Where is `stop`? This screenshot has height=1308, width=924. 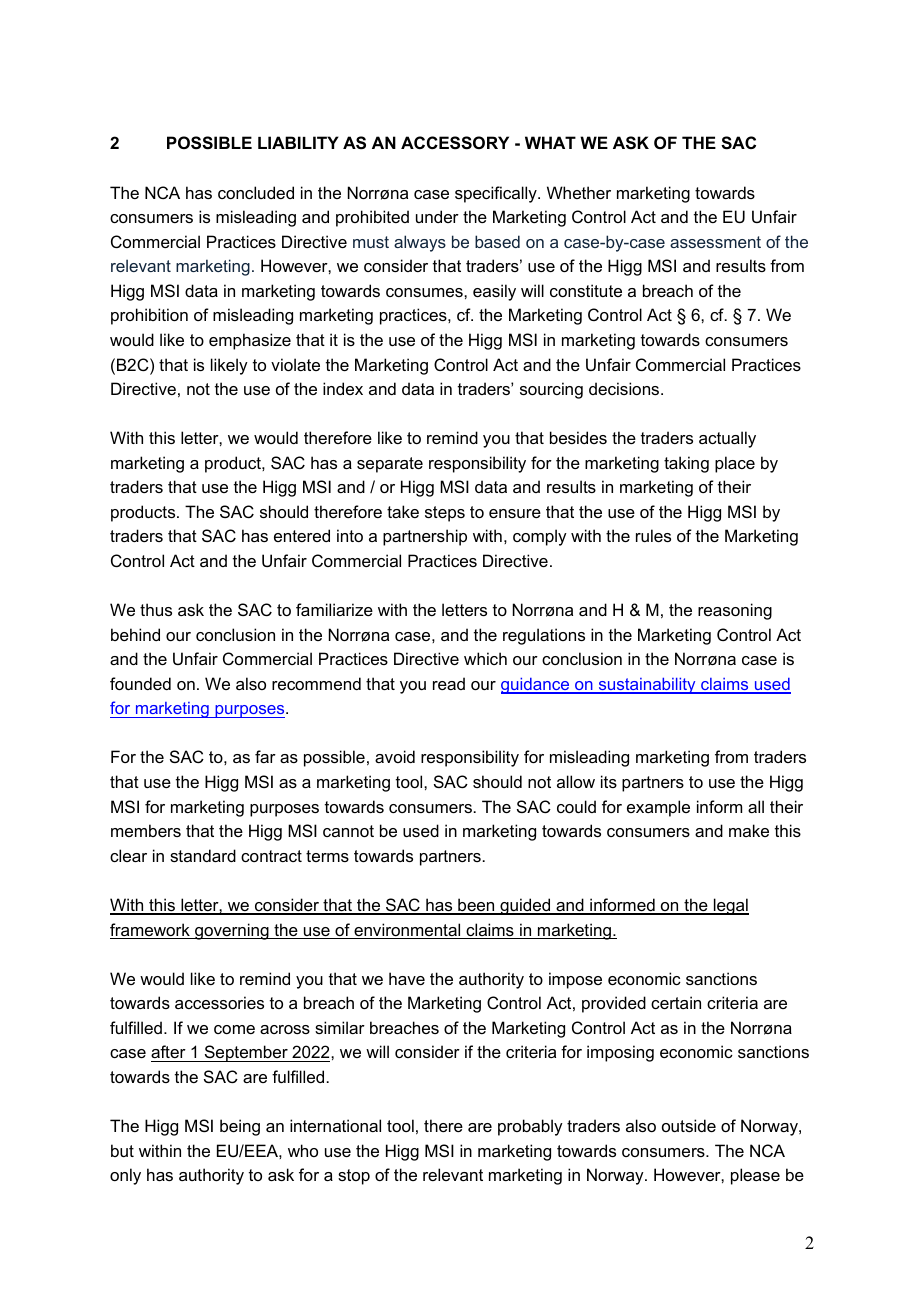
stop is located at coordinates (354, 1177).
